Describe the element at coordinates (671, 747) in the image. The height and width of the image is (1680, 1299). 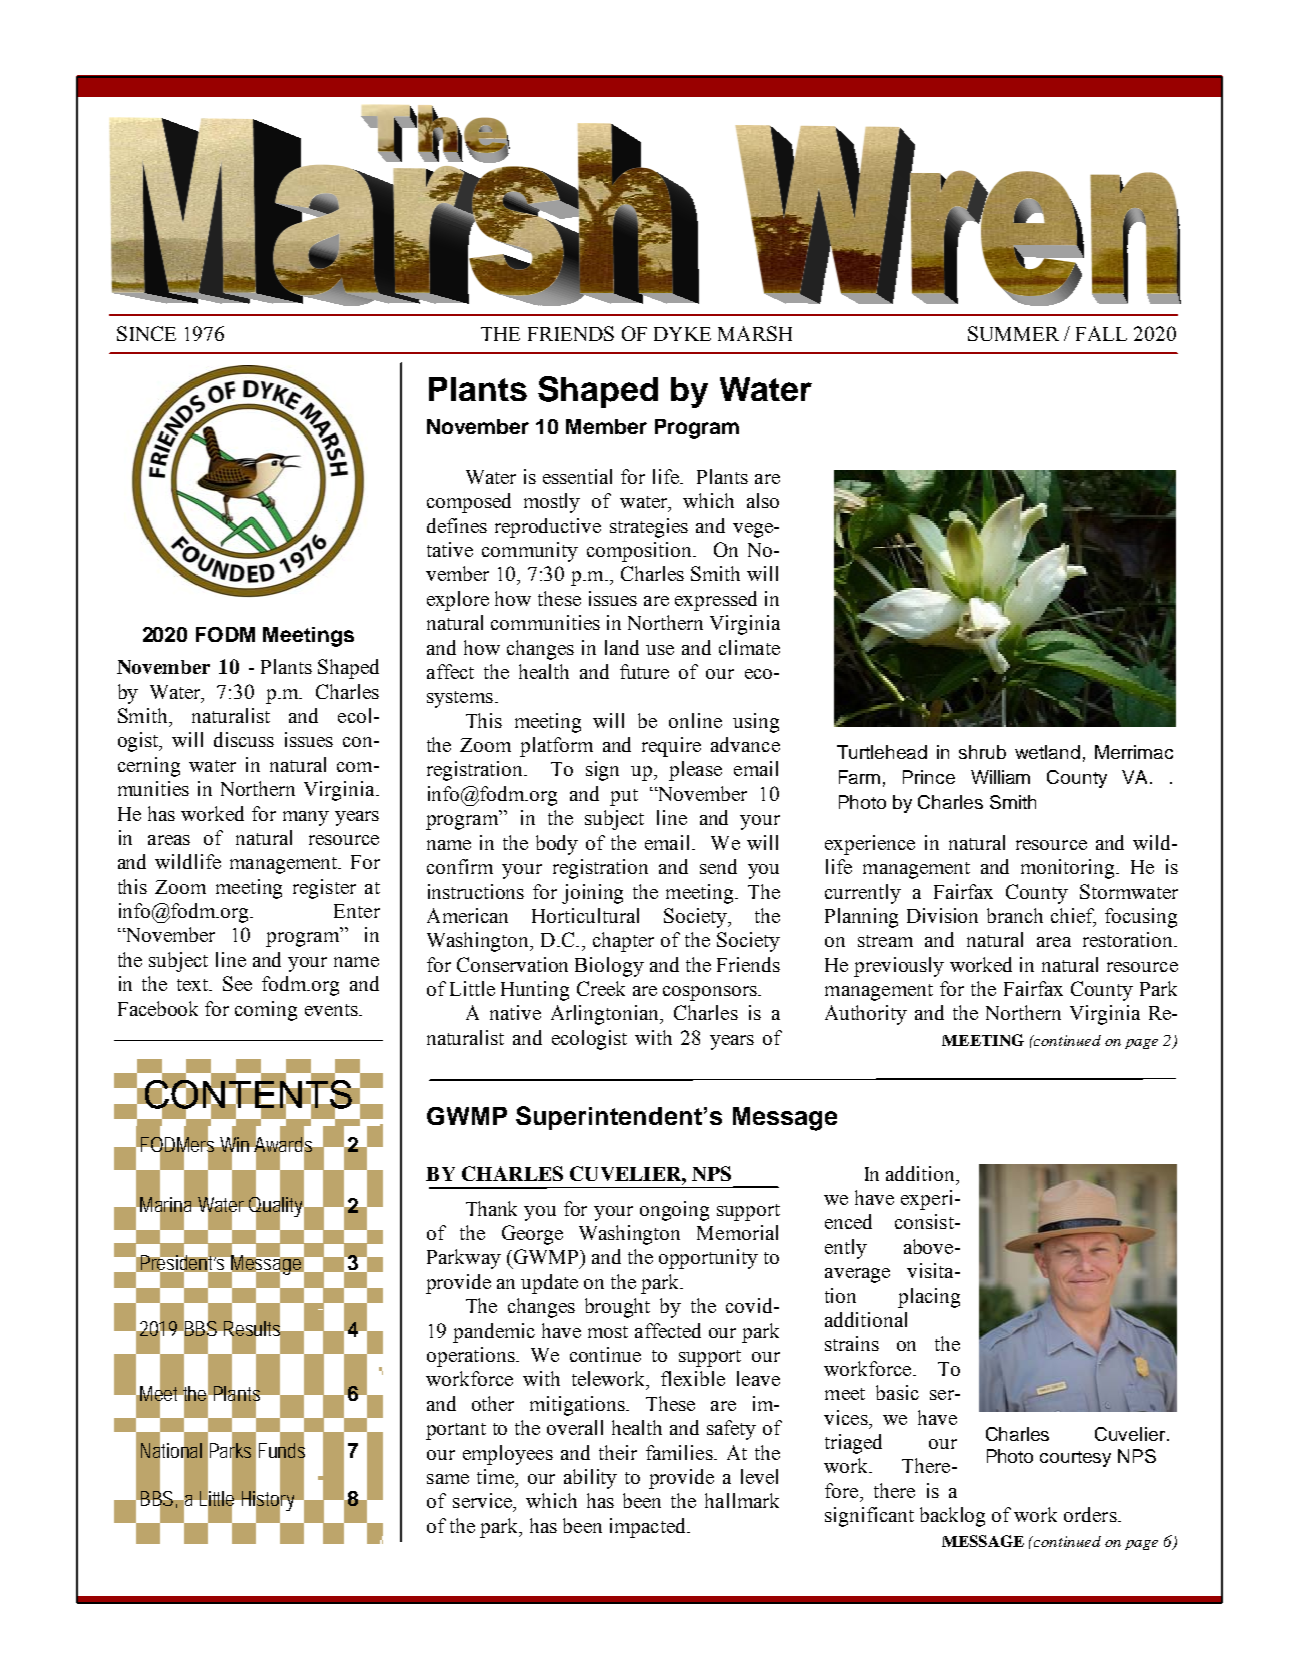
I see `require` at that location.
